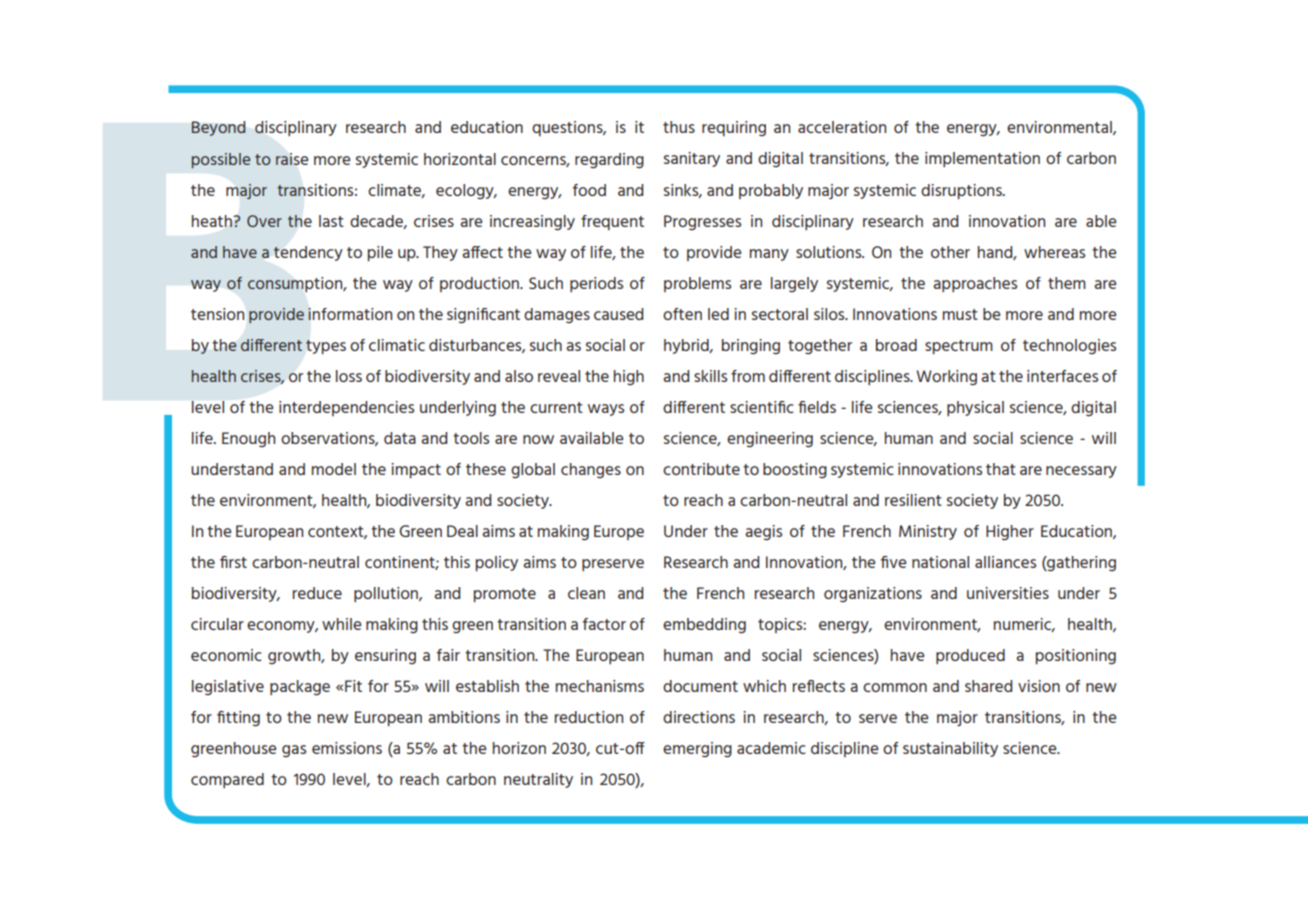 The height and width of the document is (924, 1308). Describe the element at coordinates (586, 593) in the document. I see `clean` at that location.
